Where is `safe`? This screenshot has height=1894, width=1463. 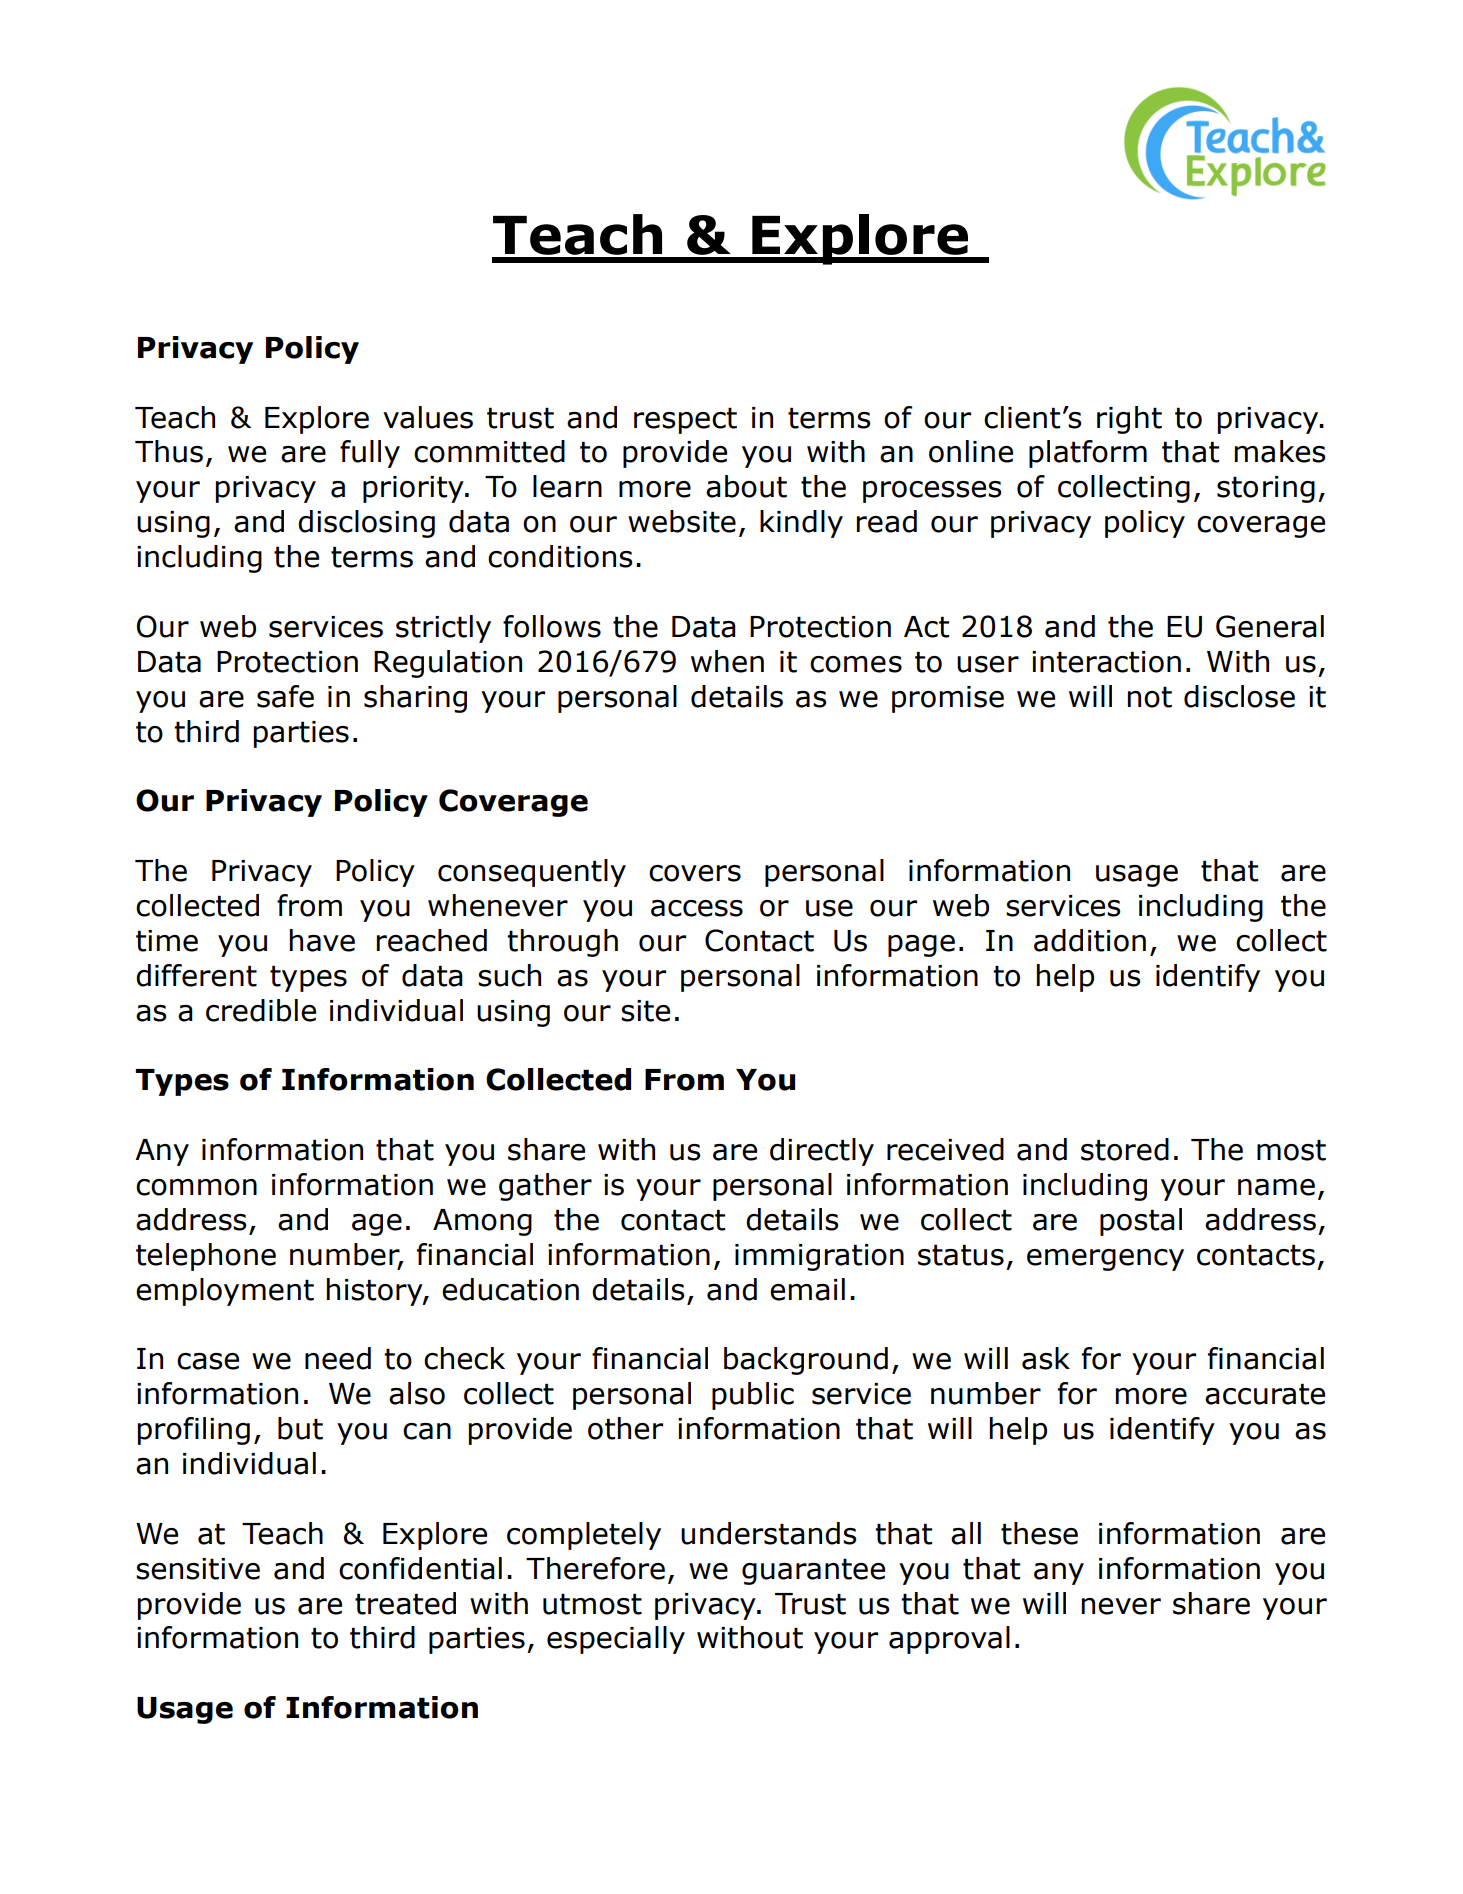 safe is located at coordinates (285, 696).
